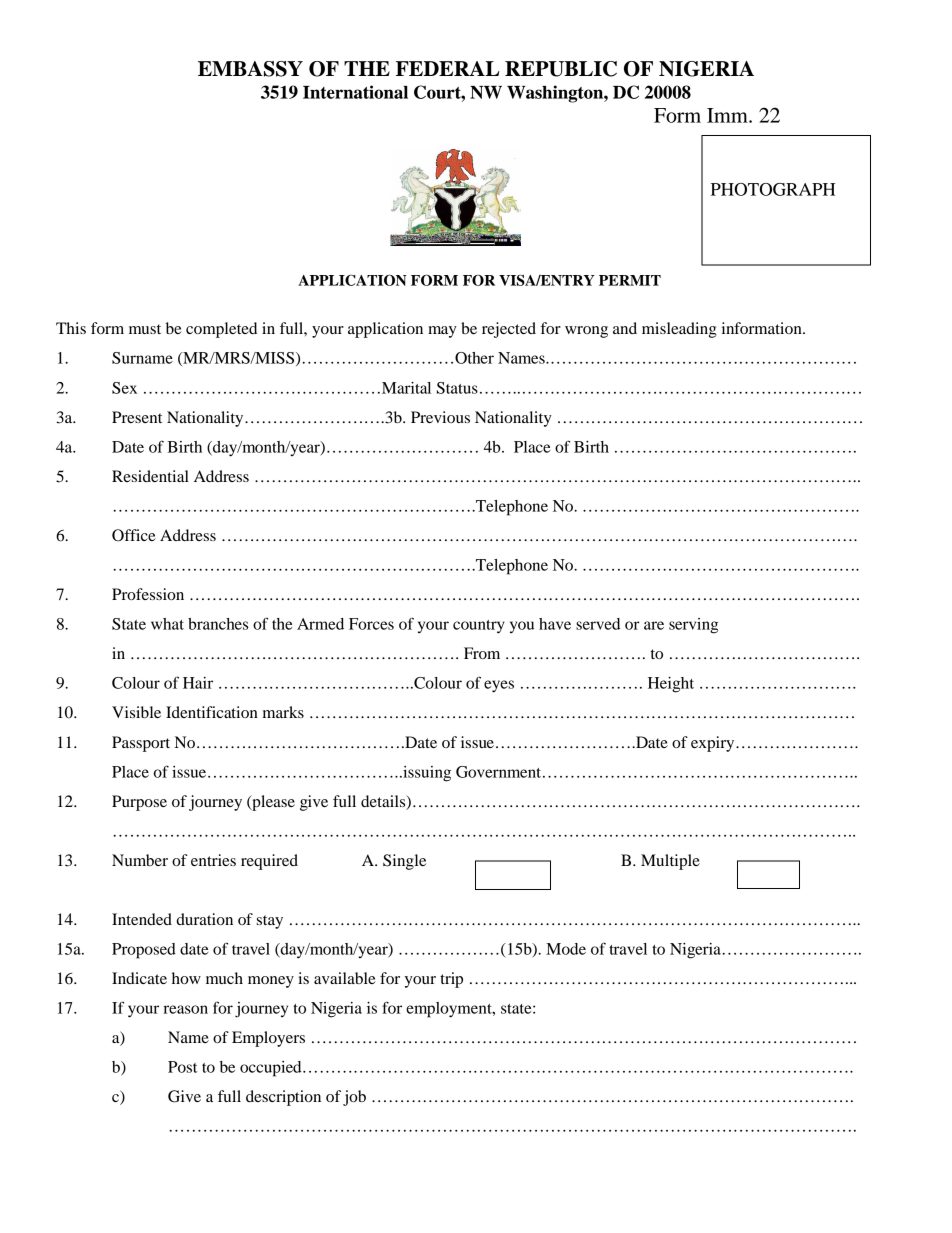  I want to click on Present, so click(137, 417).
